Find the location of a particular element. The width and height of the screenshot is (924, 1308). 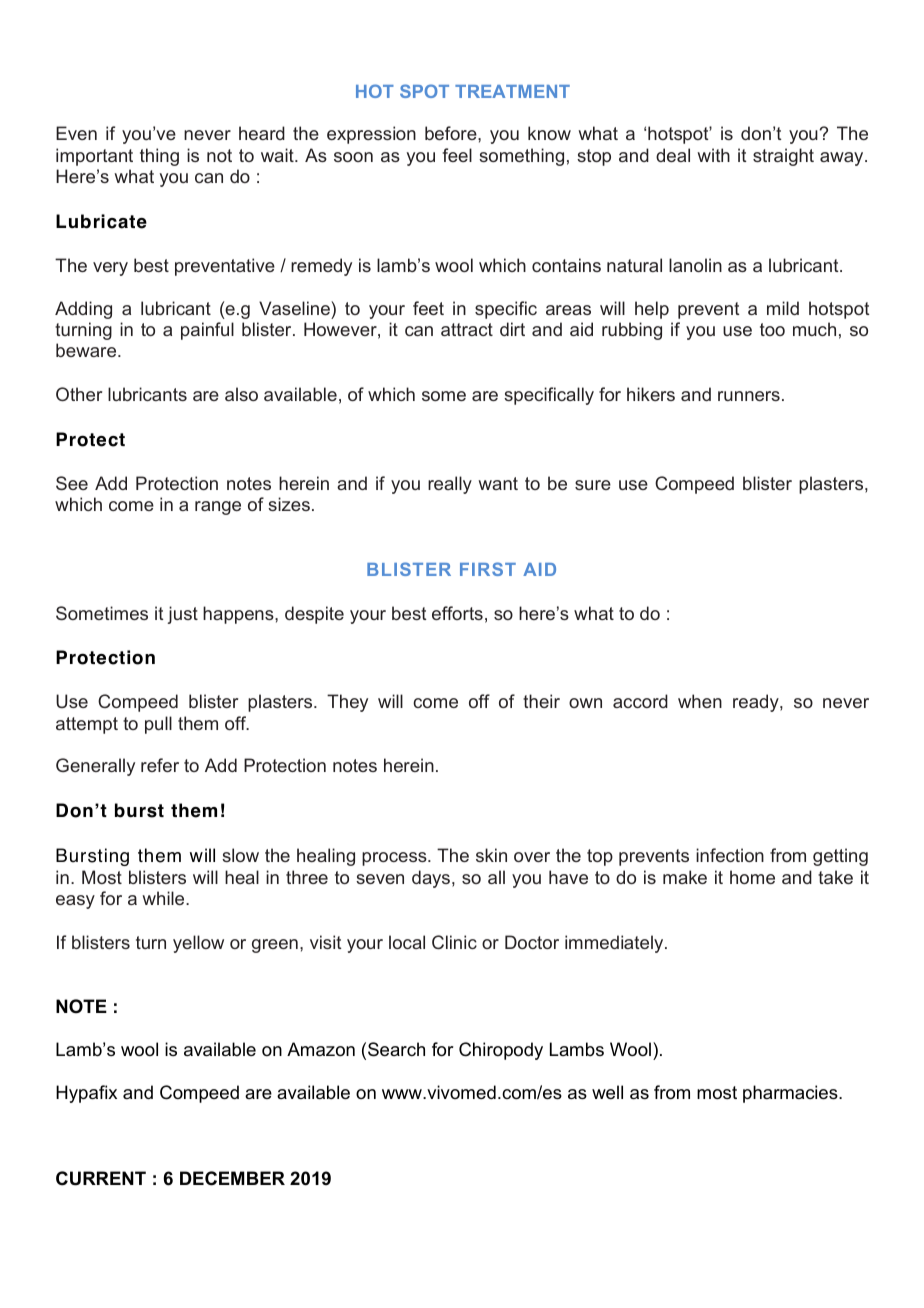

efforts is located at coordinates (457, 613).
